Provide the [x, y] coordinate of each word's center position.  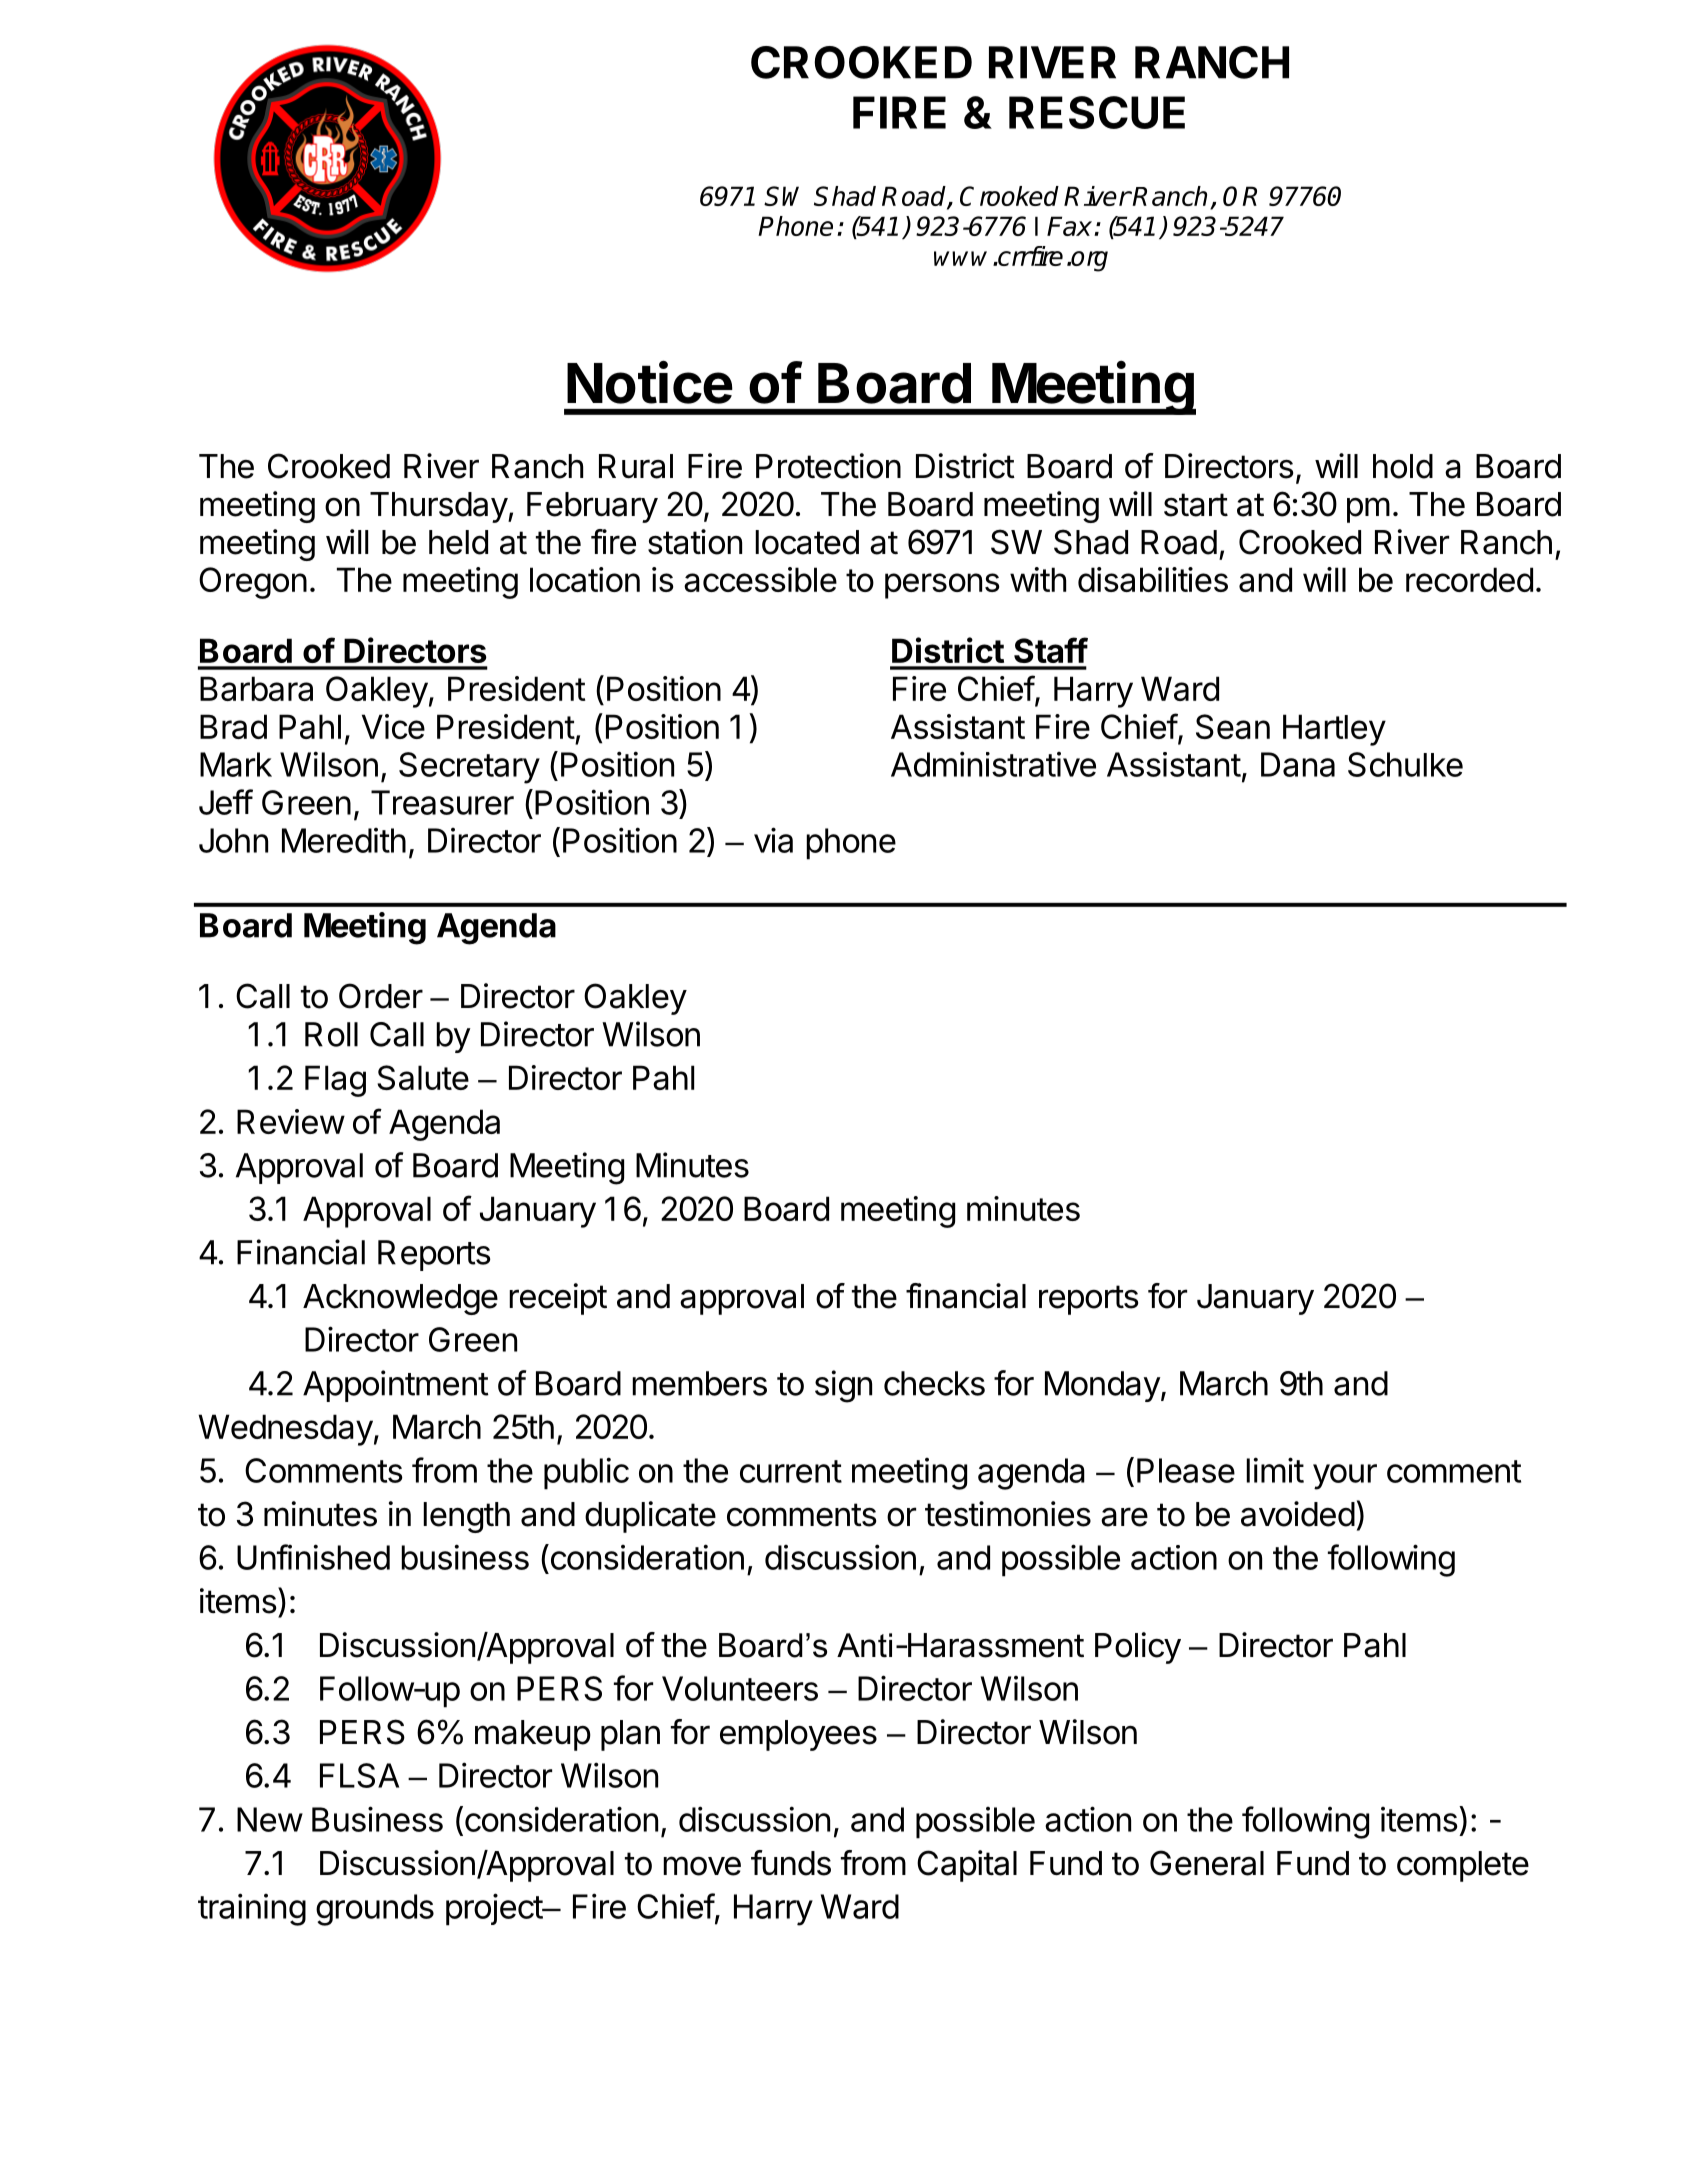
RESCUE [1097, 112]
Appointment [396, 1386]
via [773, 840]
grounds [375, 1910]
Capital [967, 1866]
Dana [1298, 764]
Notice [650, 382]
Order [381, 996]
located [807, 542]
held [458, 542]
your [1345, 1477]
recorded [1469, 579]
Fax [1071, 226]
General [1207, 1863]
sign [843, 1386]
